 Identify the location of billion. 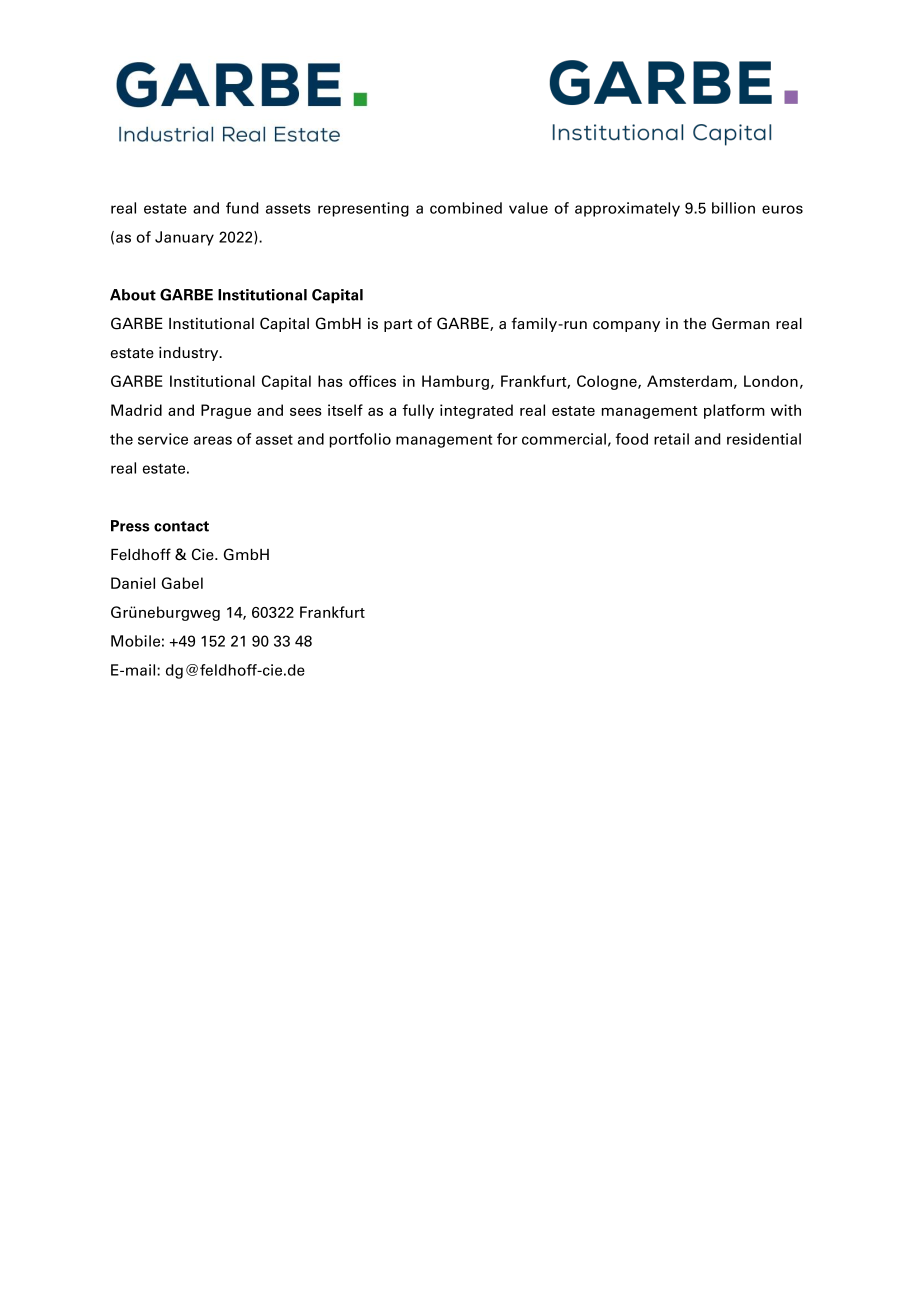
(733, 208).
